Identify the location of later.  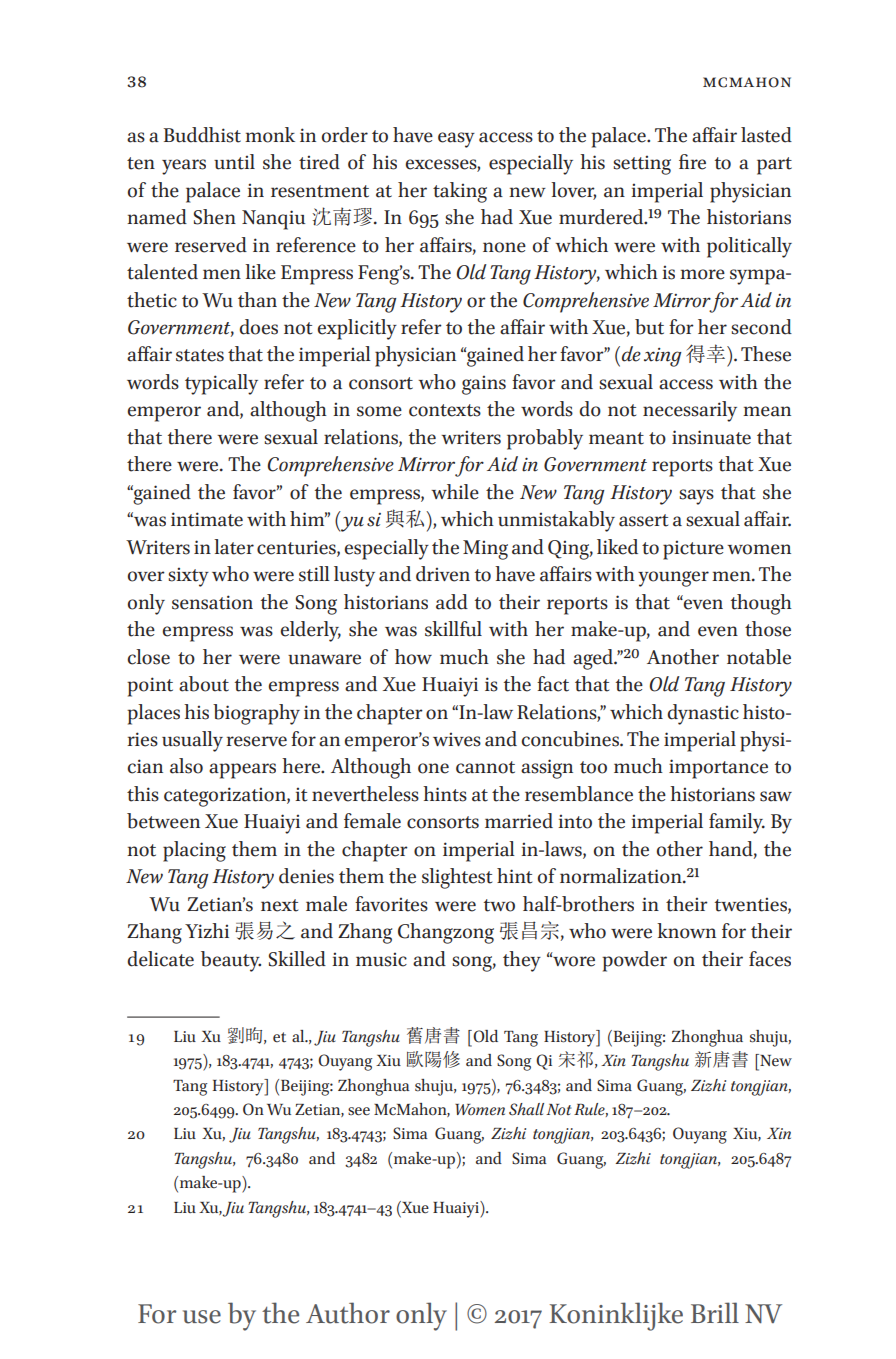
(234, 547).
